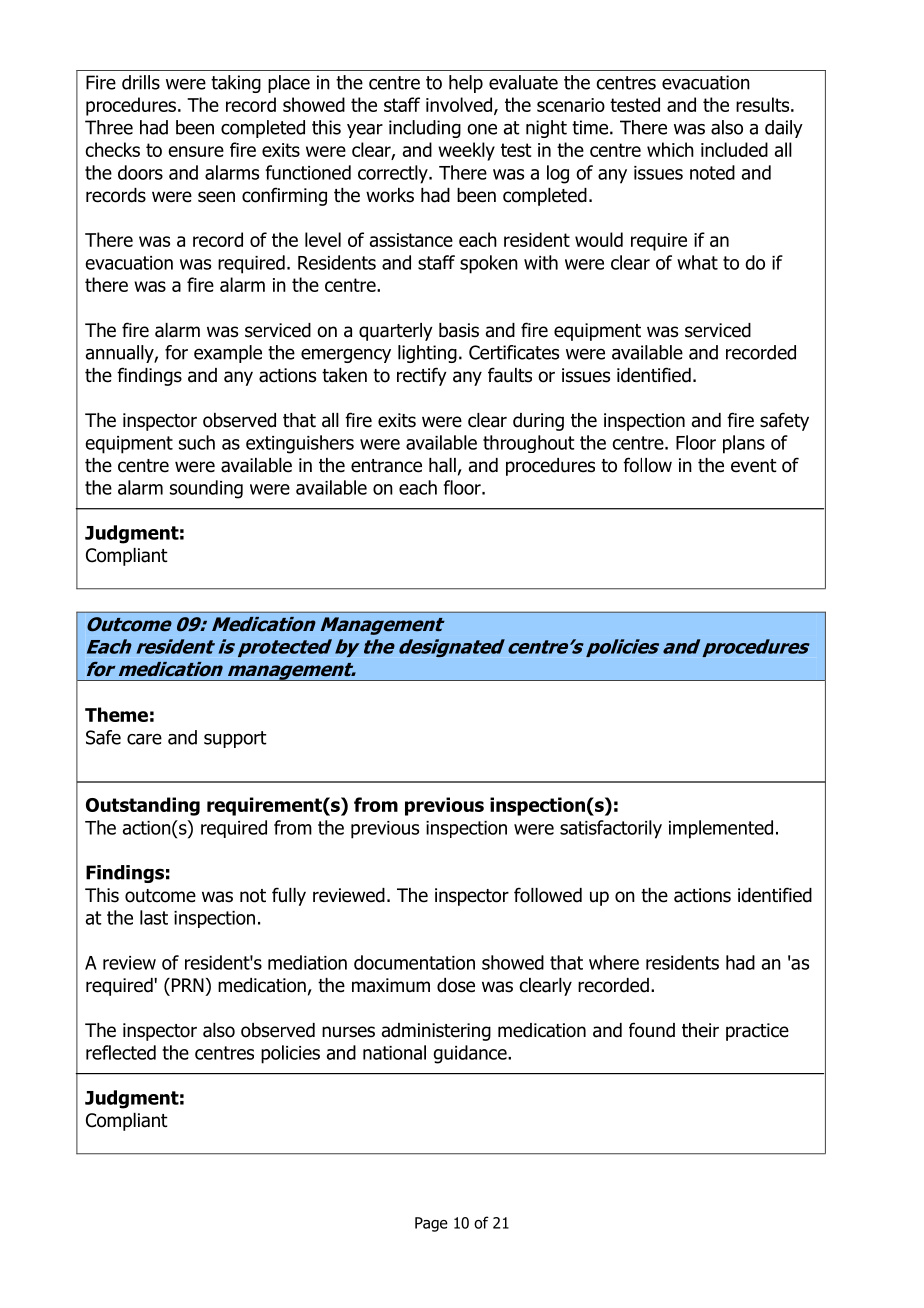 The width and height of the image is (924, 1308). I want to click on Page, so click(431, 1224).
